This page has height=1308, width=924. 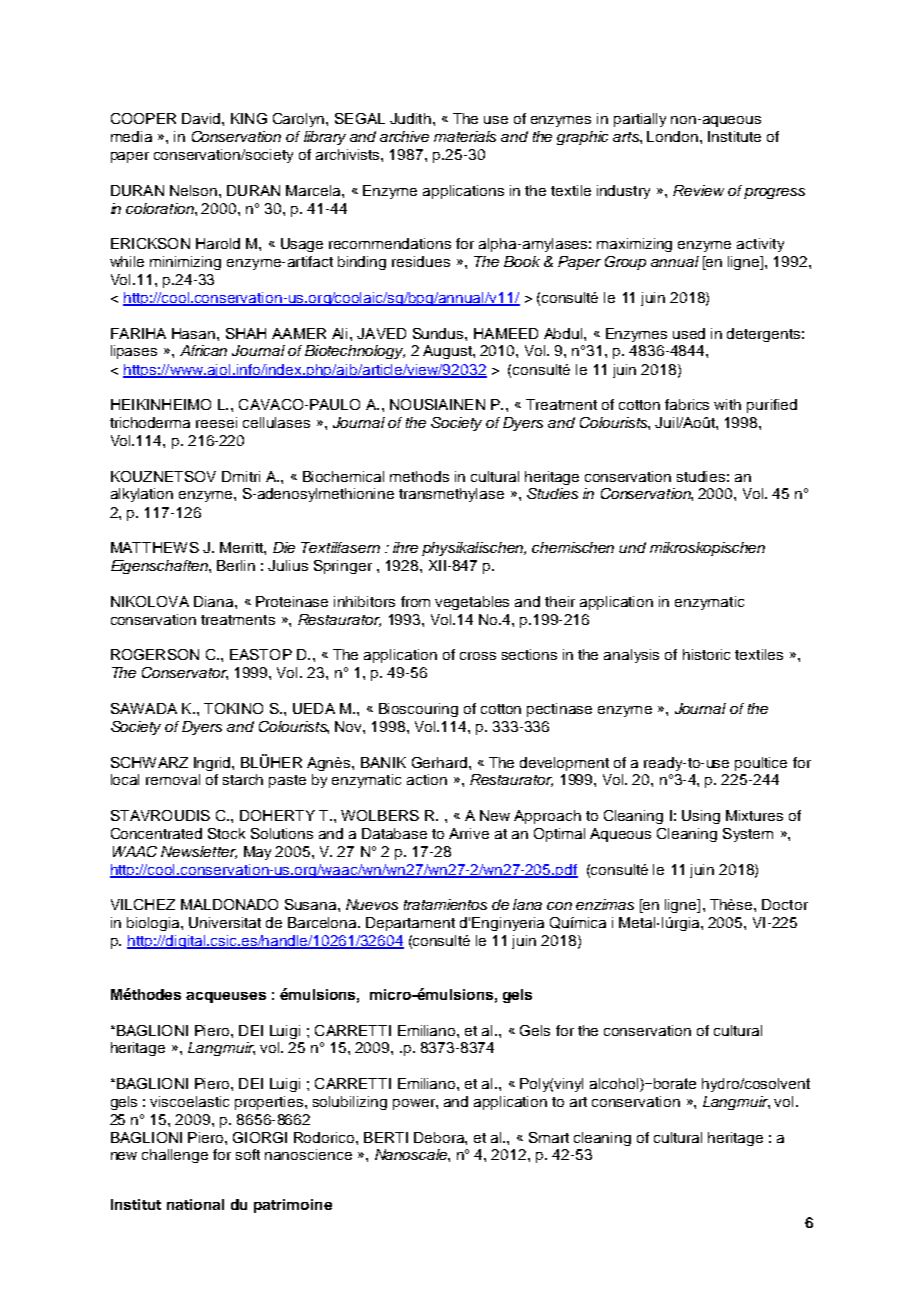 I want to click on cross, so click(x=478, y=656).
